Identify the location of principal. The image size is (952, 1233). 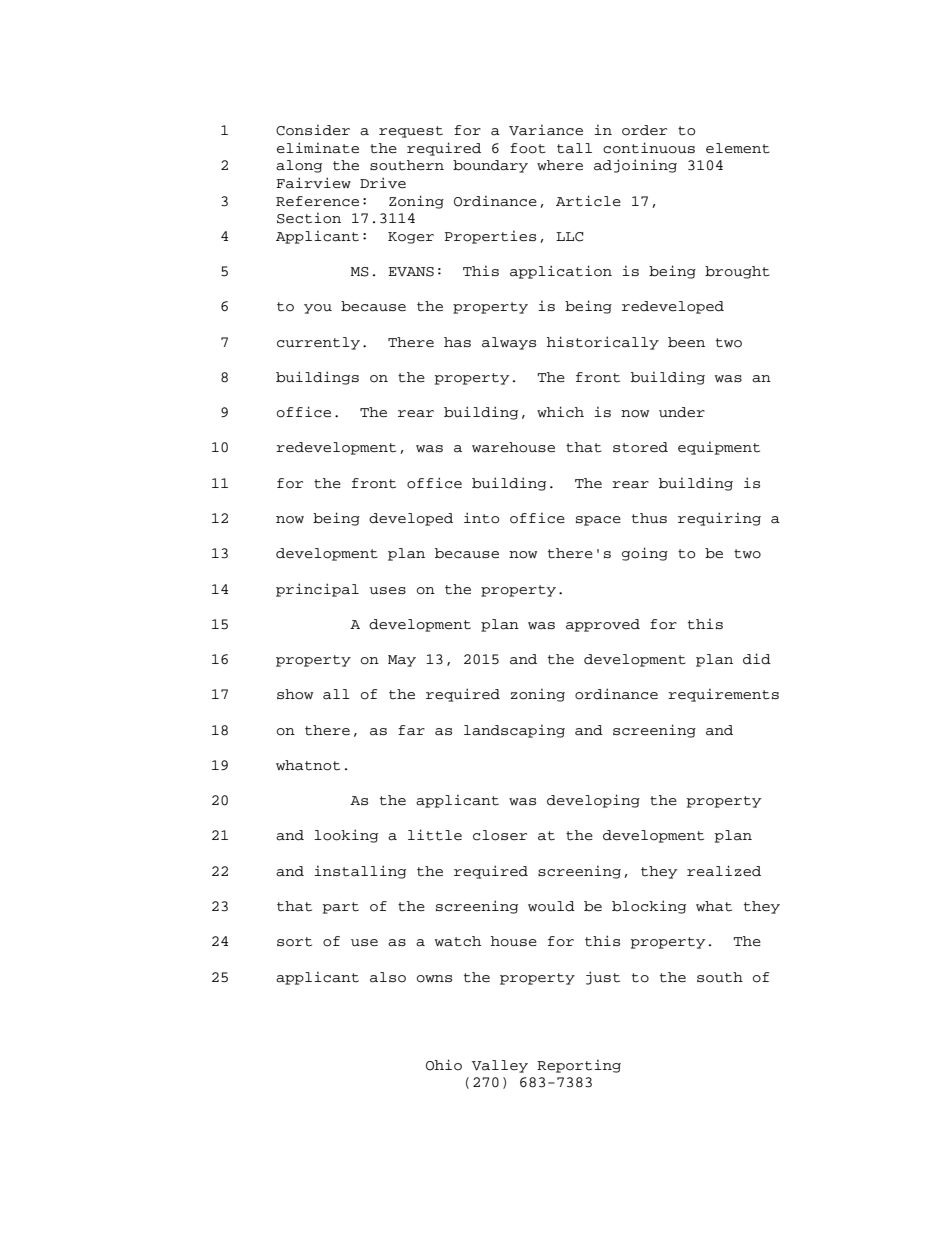
(317, 590).
